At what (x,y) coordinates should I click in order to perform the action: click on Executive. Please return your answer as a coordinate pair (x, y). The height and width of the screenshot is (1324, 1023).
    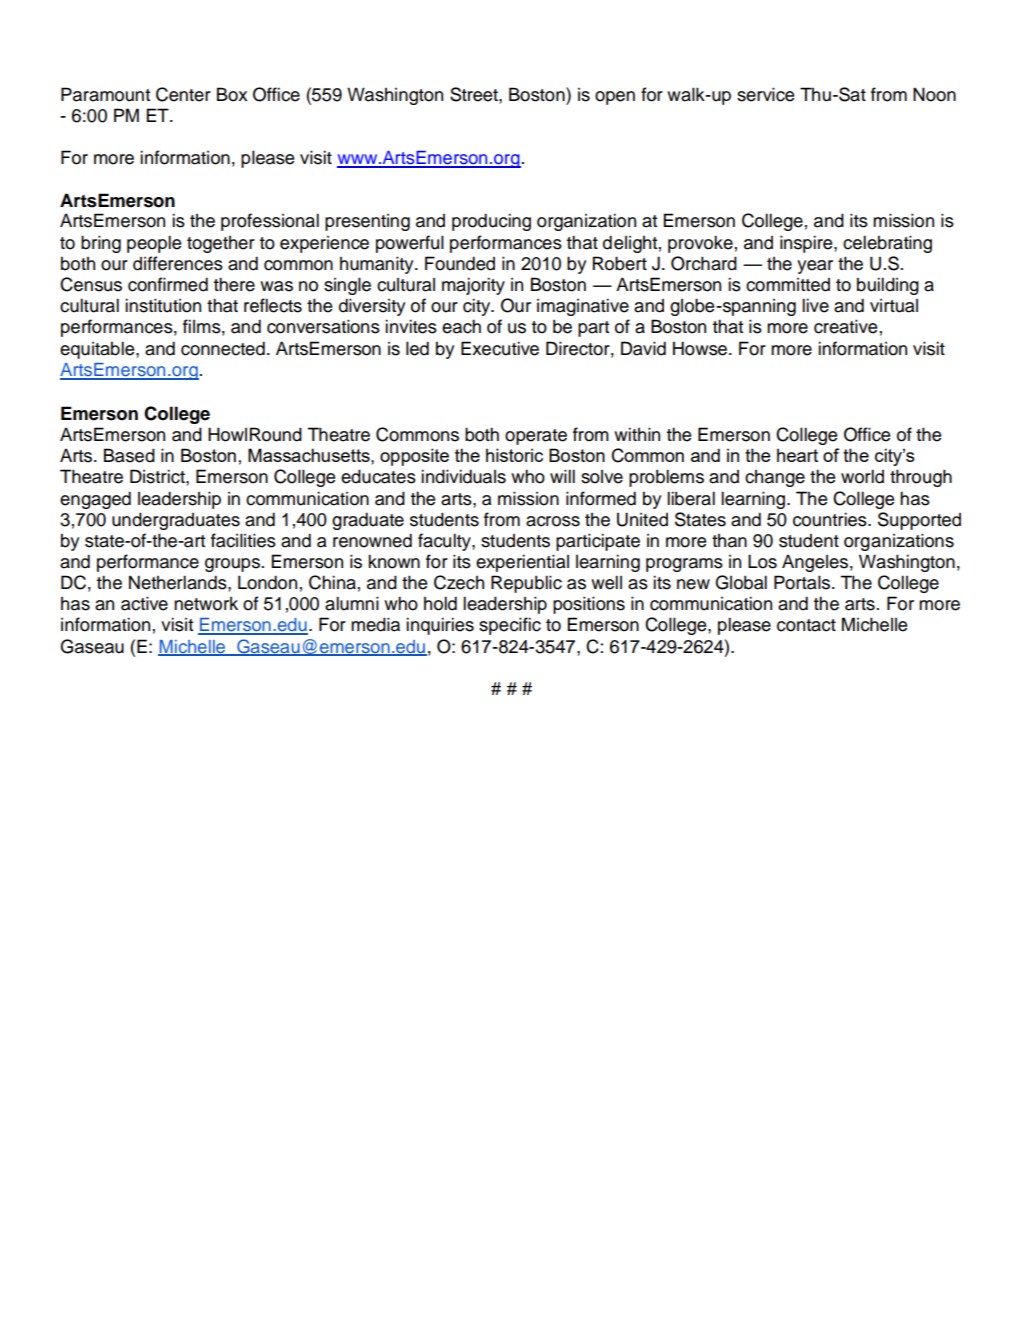
    Looking at the image, I should click on (500, 348).
